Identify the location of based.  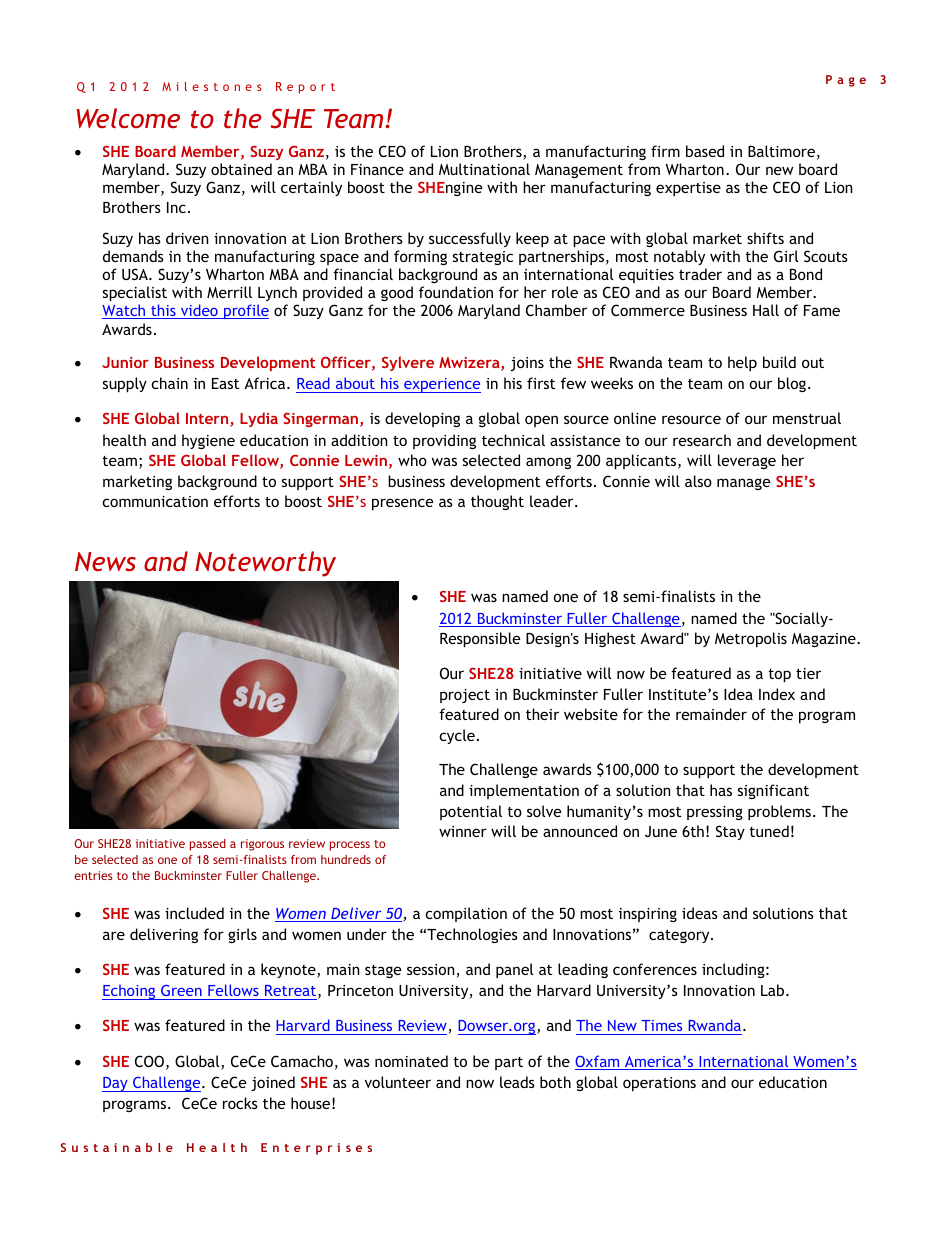
(705, 151).
